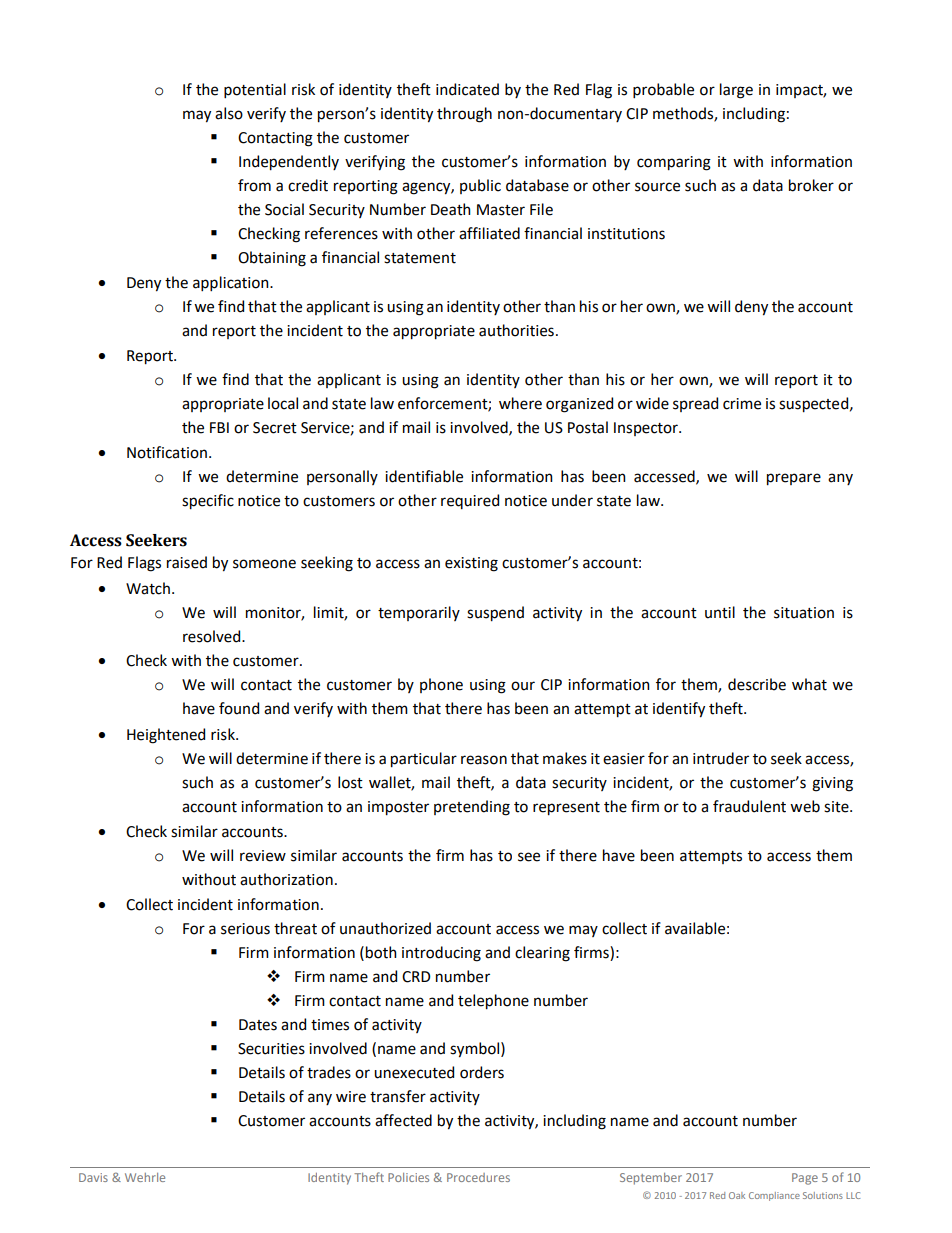 The width and height of the document is (952, 1233). What do you see at coordinates (757, 684) in the document?
I see `describe` at bounding box center [757, 684].
